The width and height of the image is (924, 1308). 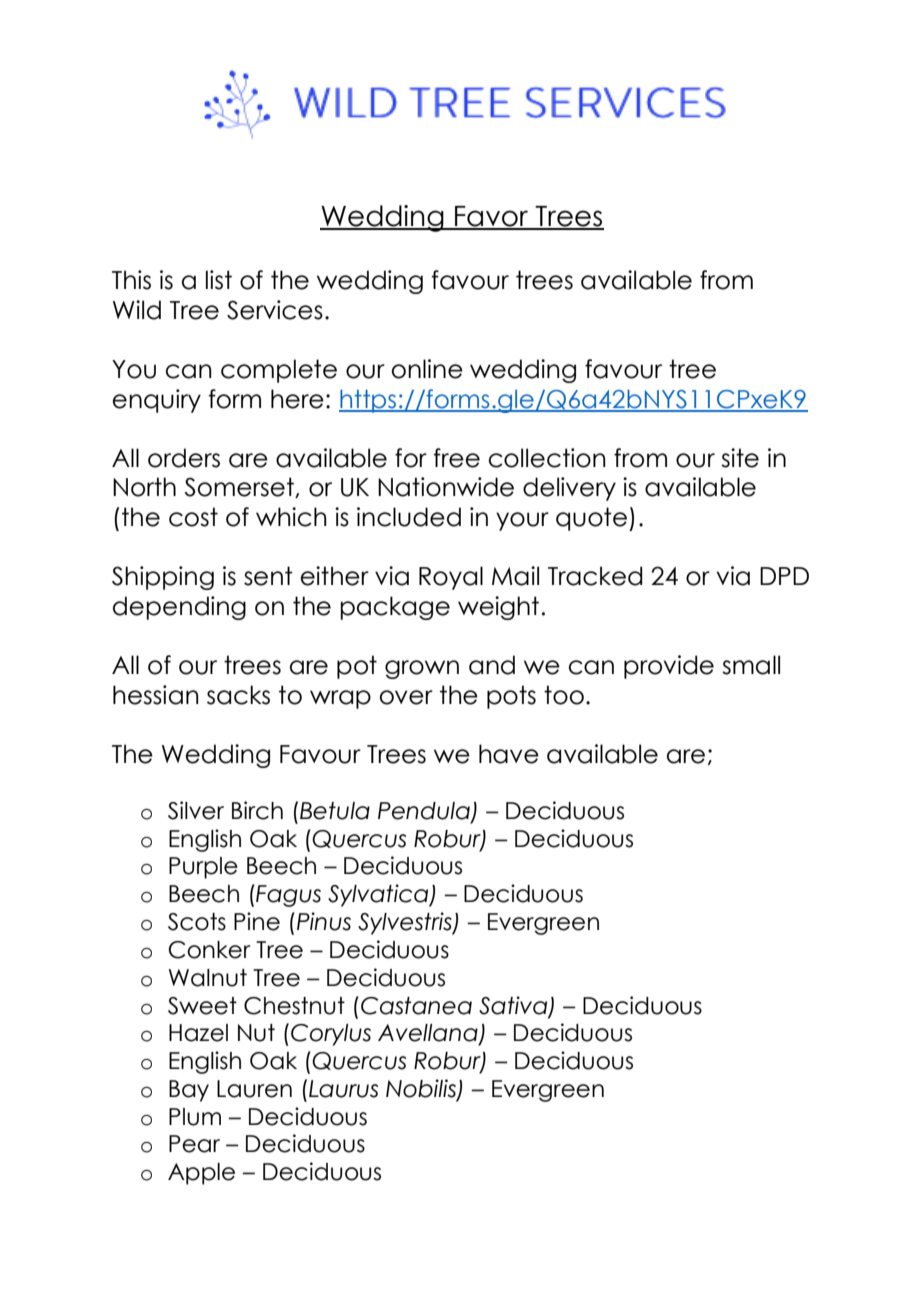 I want to click on have, so click(x=509, y=754).
